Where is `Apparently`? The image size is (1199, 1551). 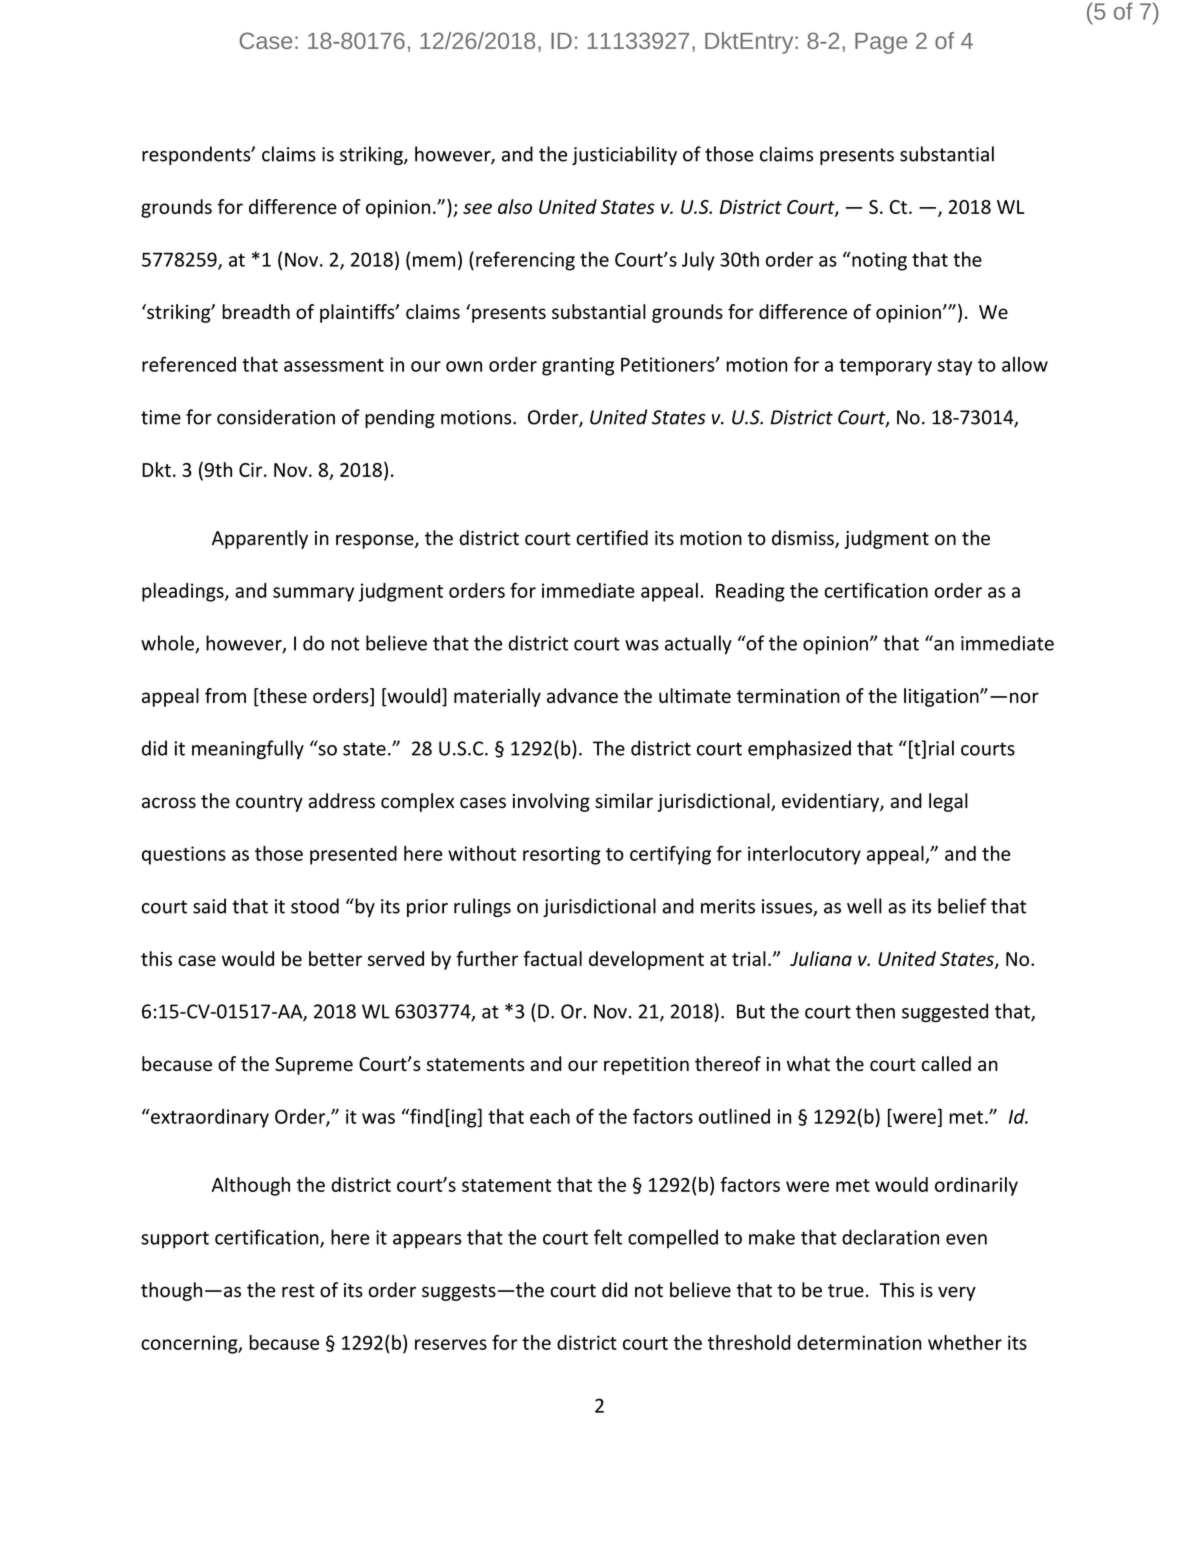 Apparently is located at coordinates (260, 539).
